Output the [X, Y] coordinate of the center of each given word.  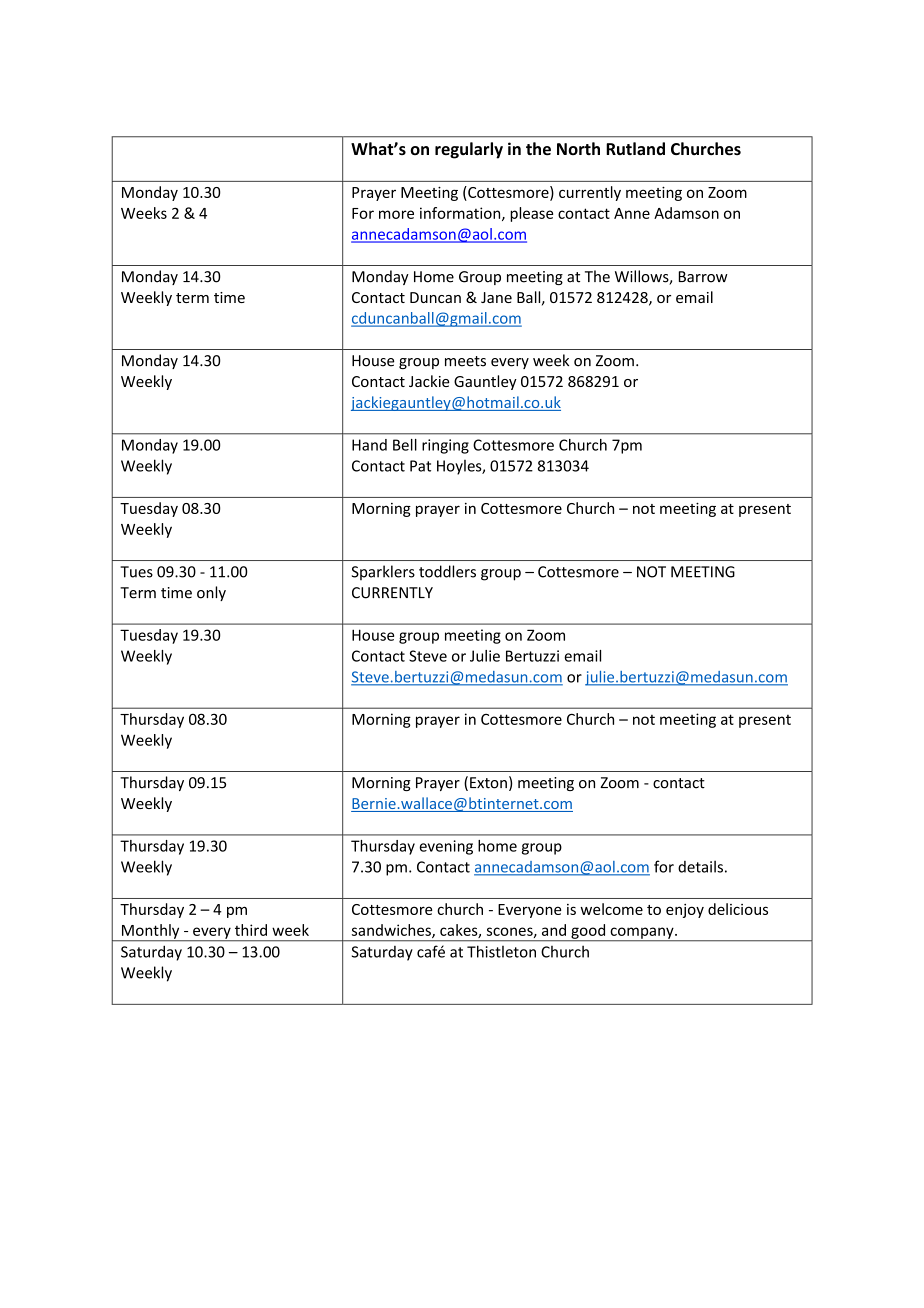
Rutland [635, 148]
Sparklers [383, 572]
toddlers [447, 571]
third [251, 930]
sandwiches [392, 931]
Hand [369, 445]
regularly [469, 150]
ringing [445, 446]
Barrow [703, 277]
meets [465, 361]
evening [446, 847]
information [461, 214]
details [700, 866]
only [211, 593]
